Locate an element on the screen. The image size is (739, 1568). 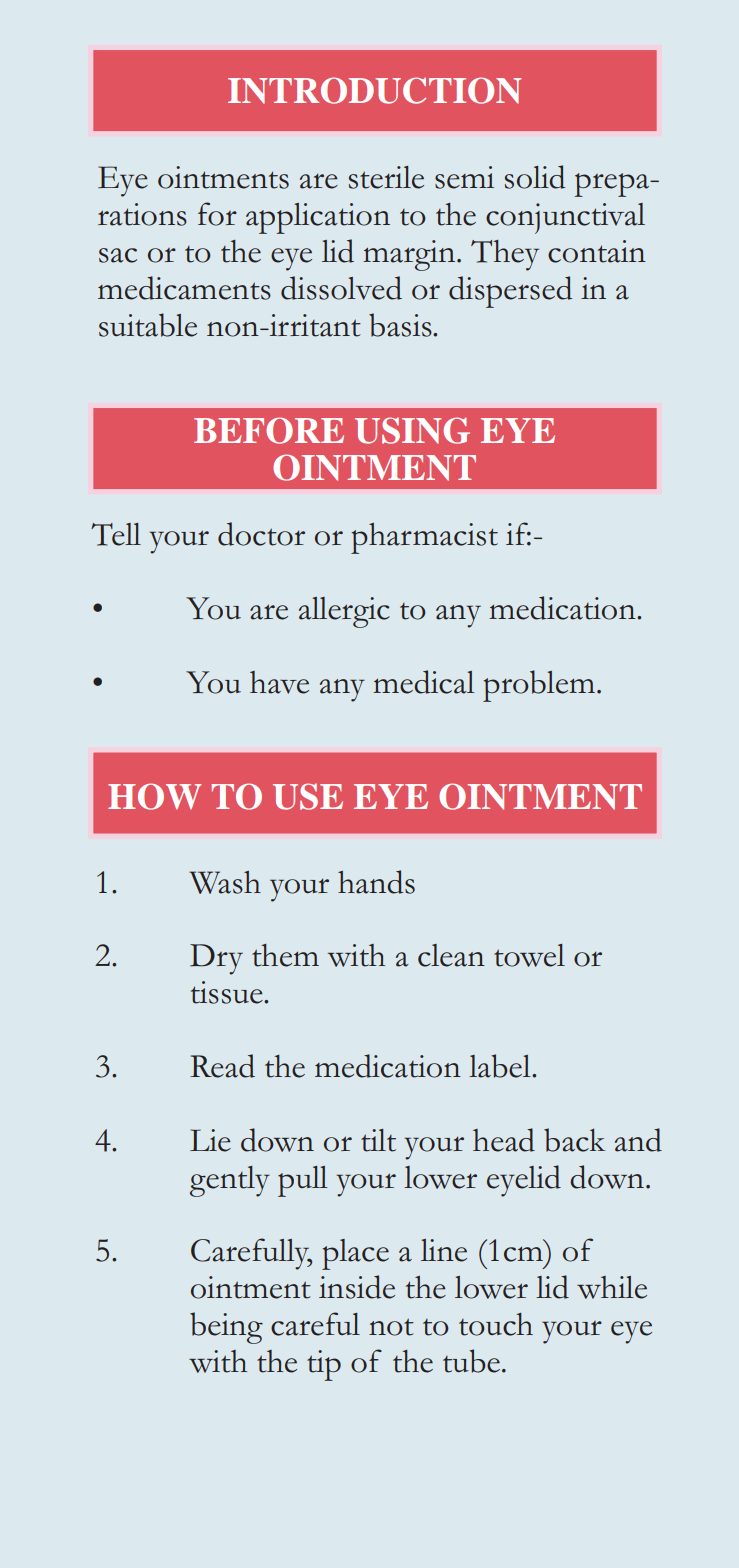
basis is located at coordinates (401, 325).
